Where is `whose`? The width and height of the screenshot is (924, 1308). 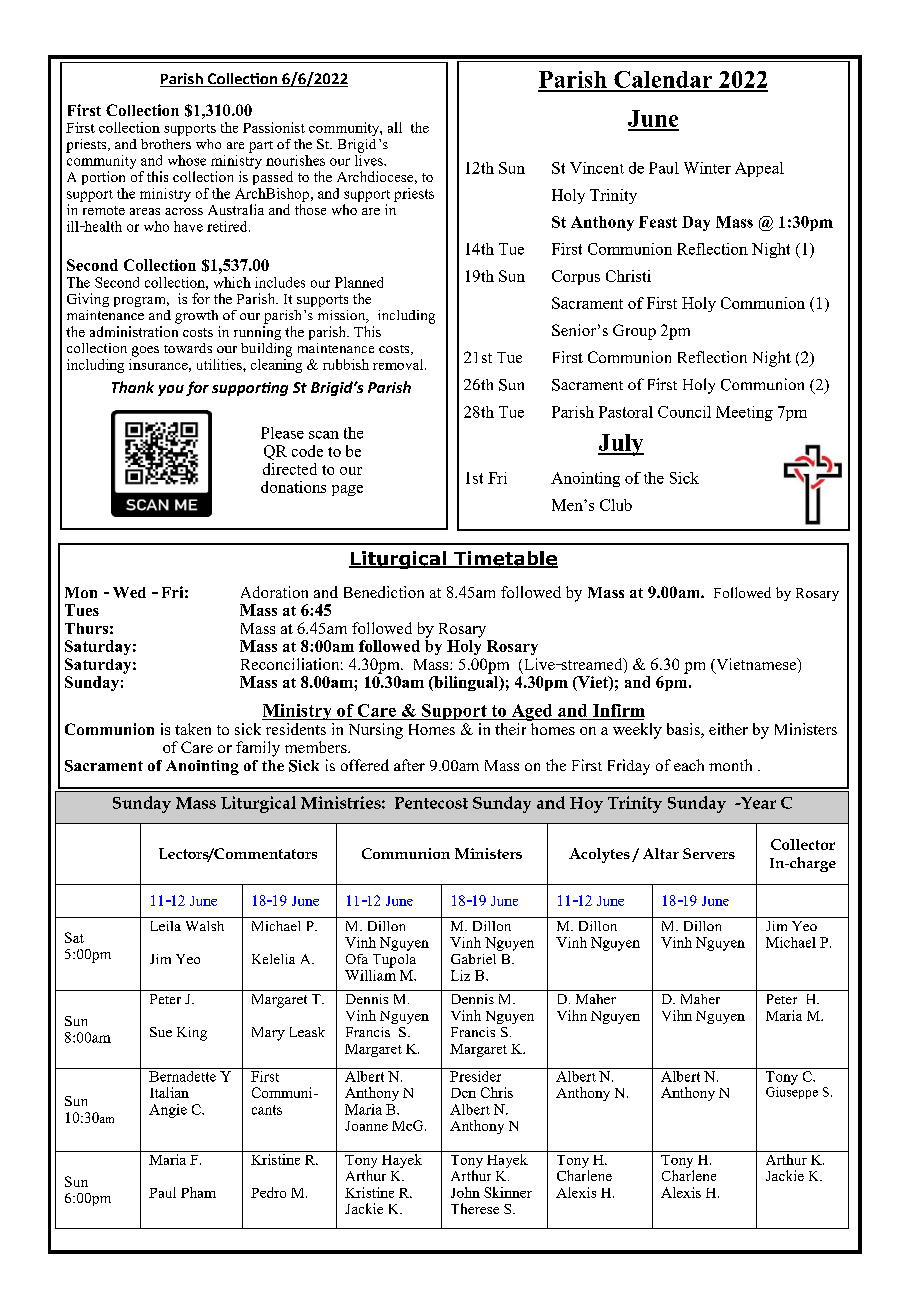
whose is located at coordinates (187, 160).
